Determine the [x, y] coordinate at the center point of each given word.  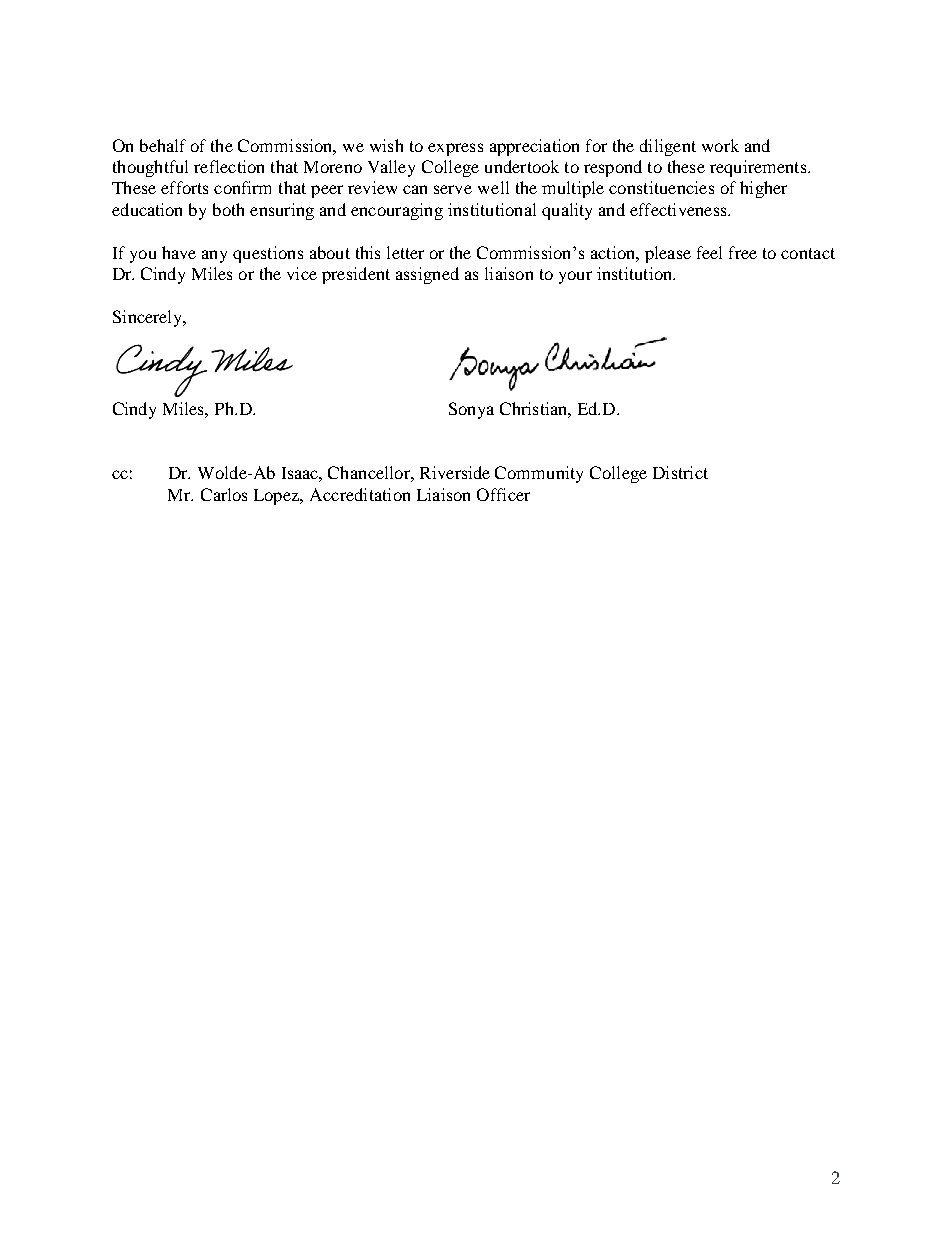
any [214, 256]
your [575, 277]
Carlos [224, 494]
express [455, 149]
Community [539, 474]
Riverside [455, 472]
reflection [229, 166]
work [720, 145]
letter [405, 252]
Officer [503, 494]
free [743, 252]
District [680, 472]
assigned [427, 275]
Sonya [471, 410]
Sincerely [149, 318]
